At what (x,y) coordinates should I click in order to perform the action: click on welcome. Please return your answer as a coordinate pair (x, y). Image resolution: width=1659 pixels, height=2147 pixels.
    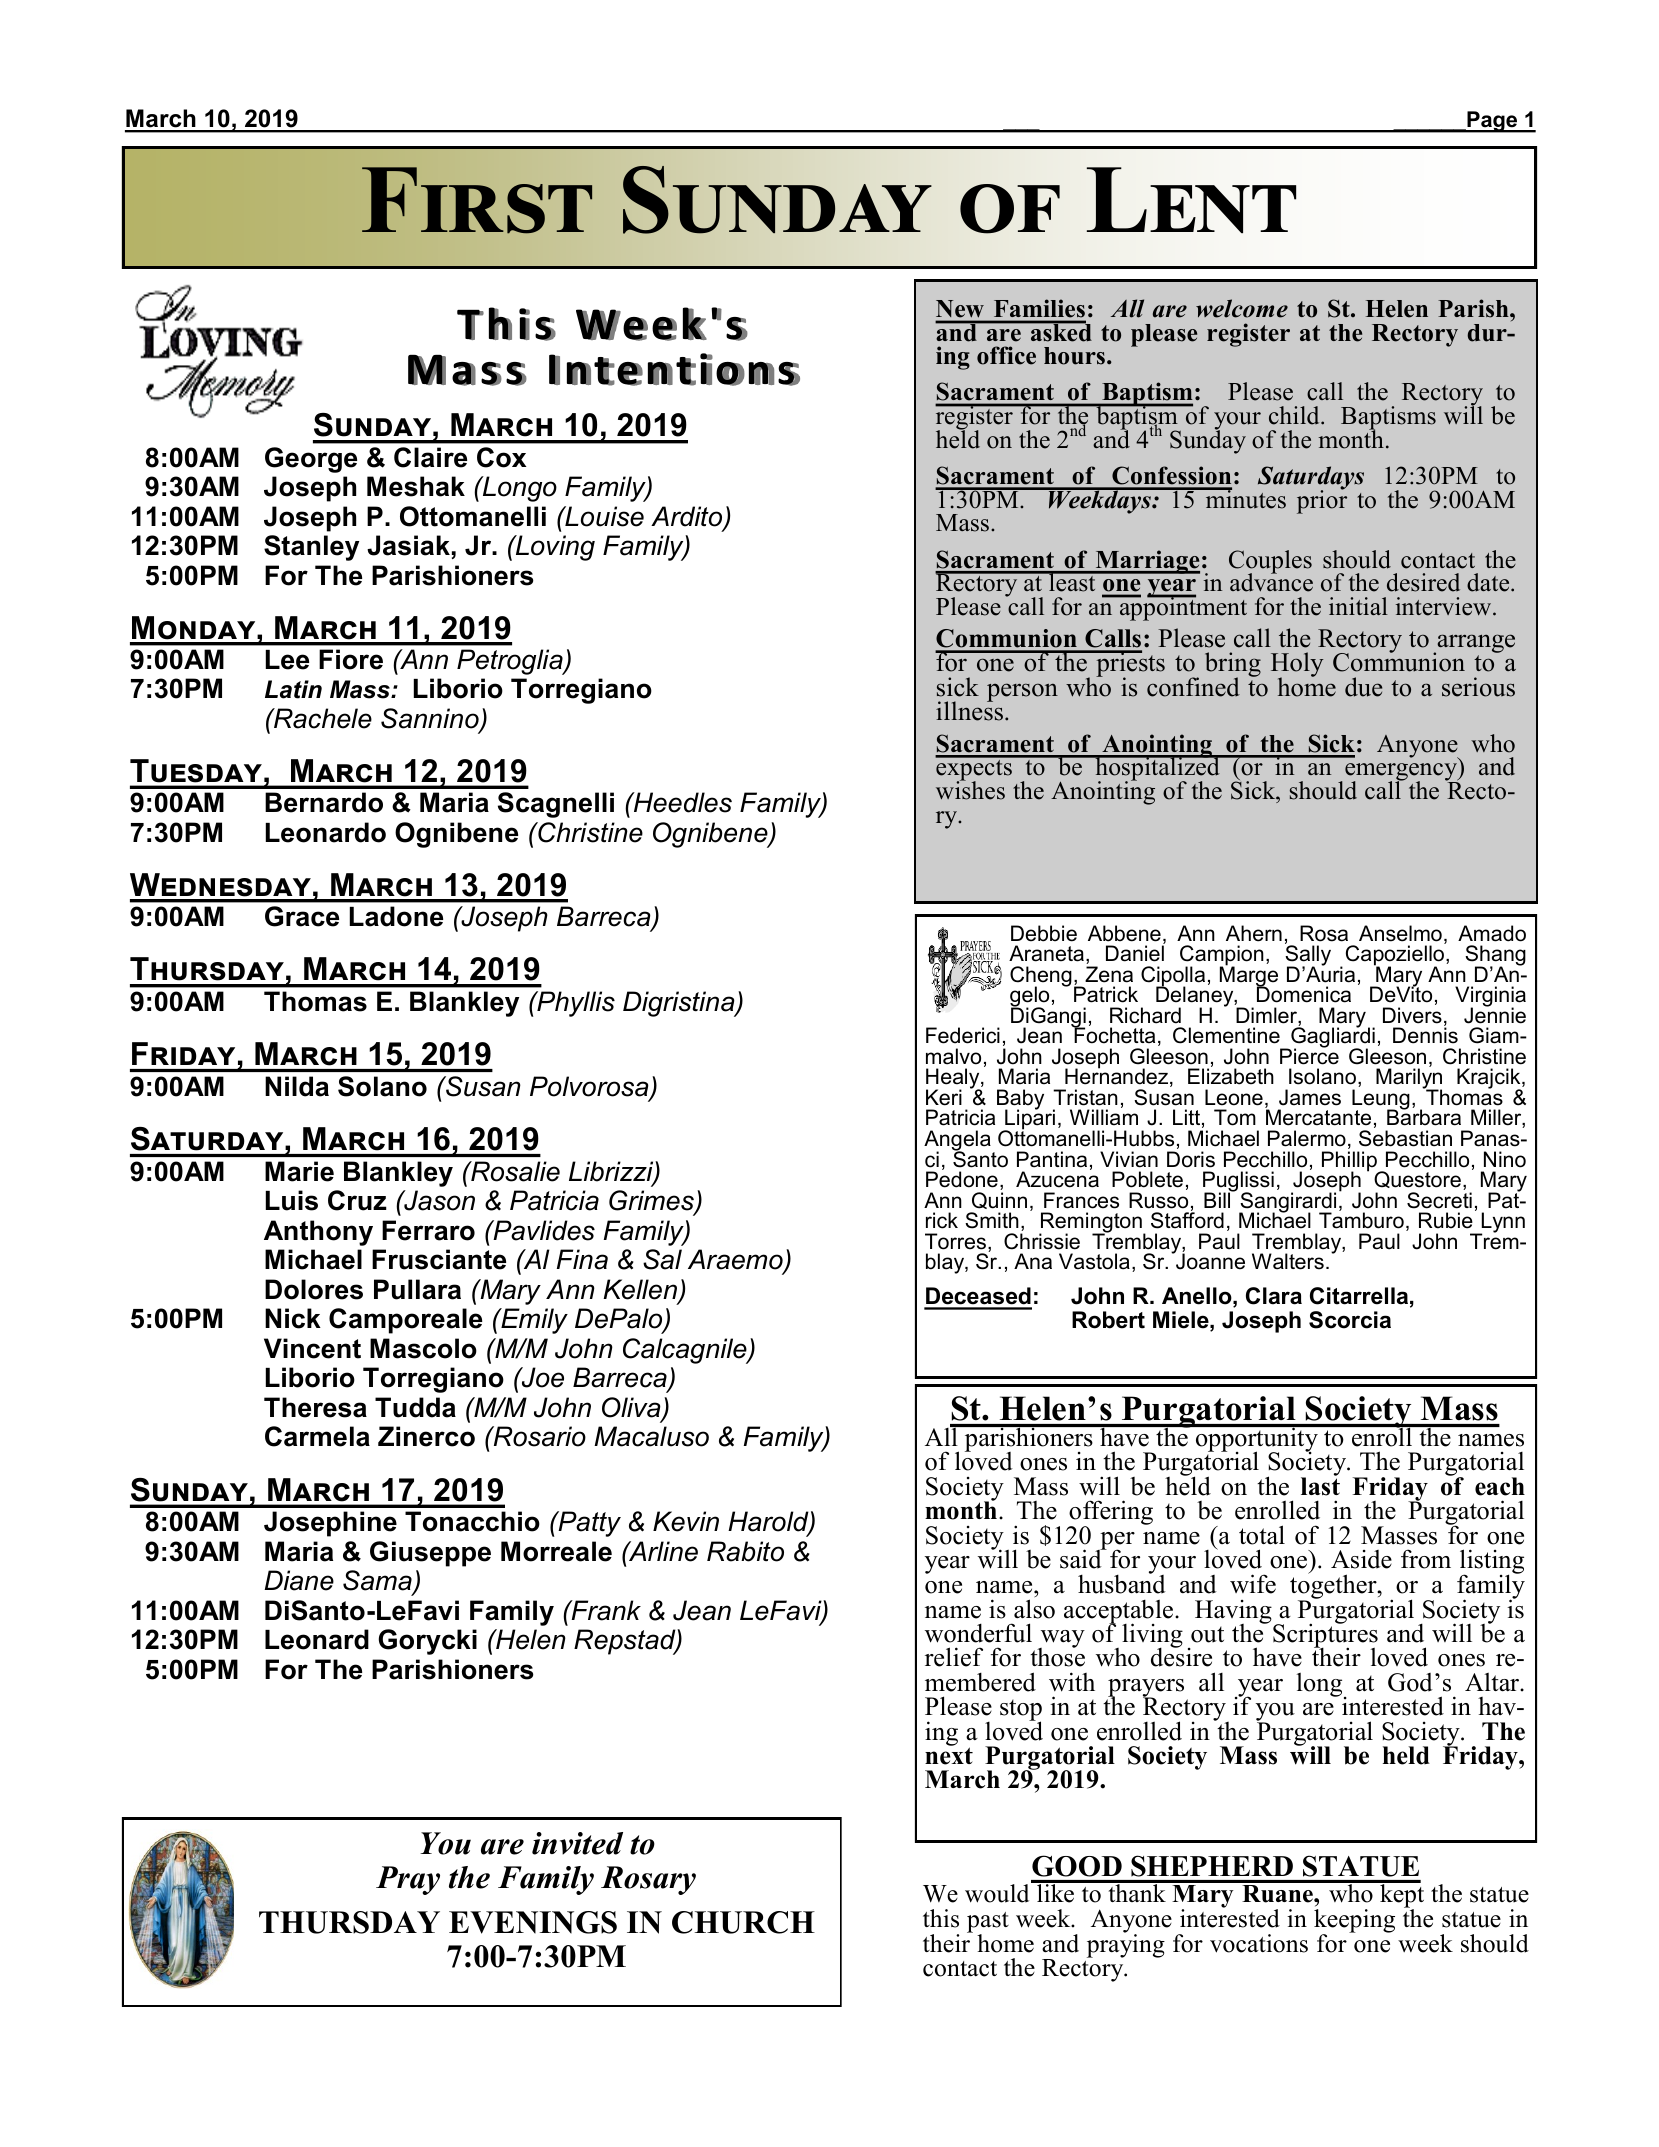
    Looking at the image, I should click on (1242, 308).
